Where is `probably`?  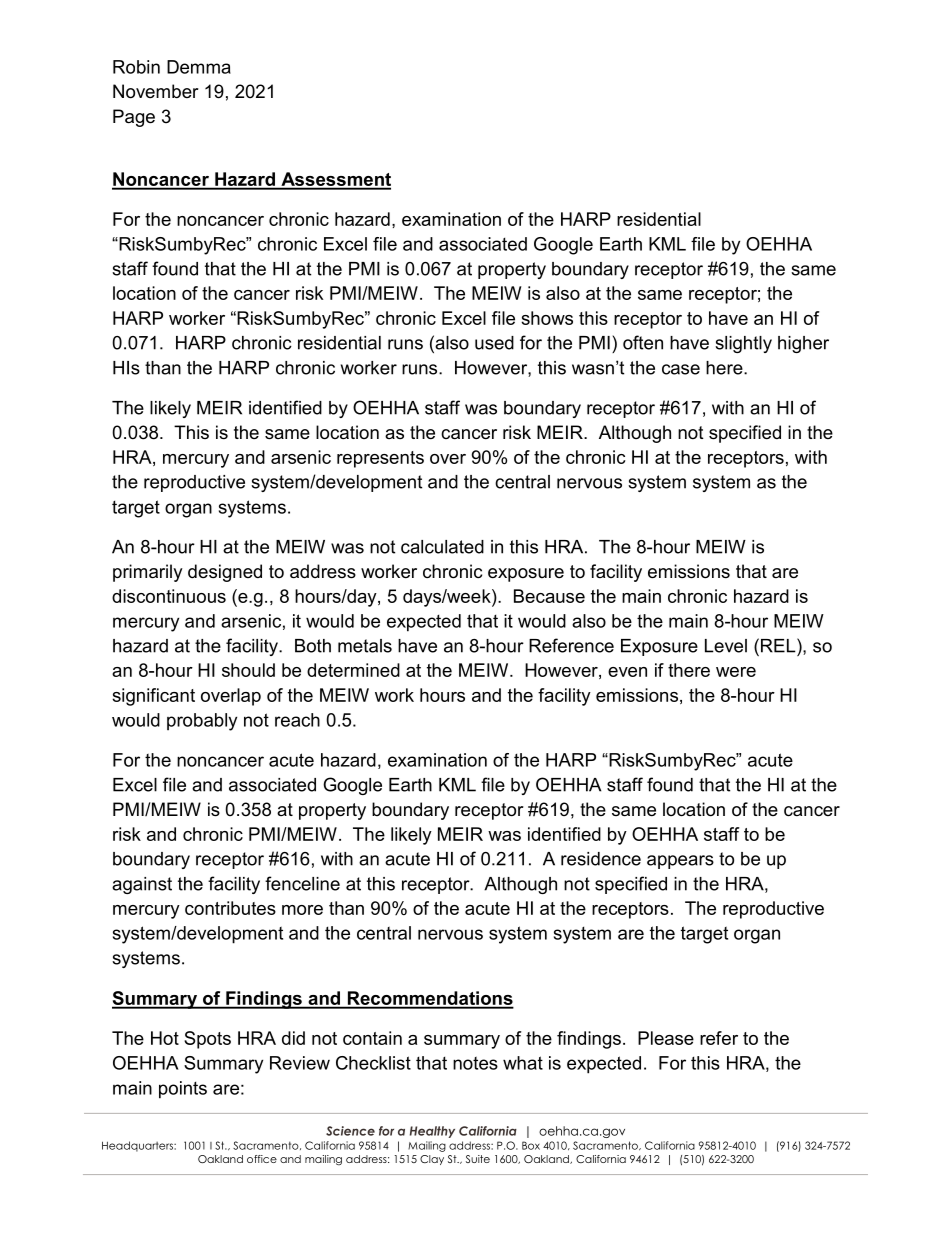
probably is located at coordinates (202, 722).
